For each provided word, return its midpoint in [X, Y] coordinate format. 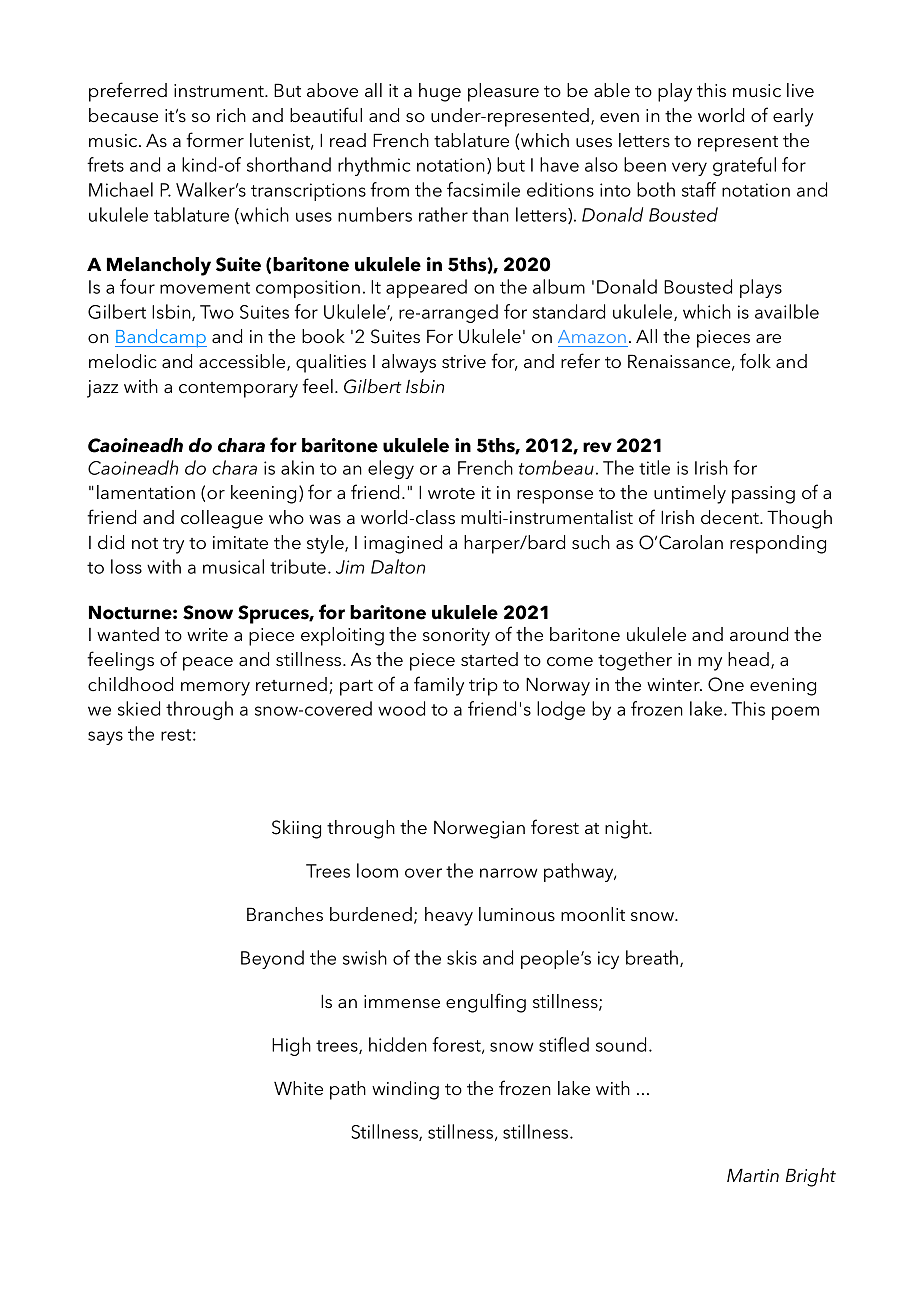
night [628, 829]
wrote [451, 494]
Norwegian [479, 829]
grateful [744, 166]
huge [440, 92]
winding [405, 1090]
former [215, 140]
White [298, 1088]
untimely [690, 494]
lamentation [146, 492]
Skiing [296, 829]
